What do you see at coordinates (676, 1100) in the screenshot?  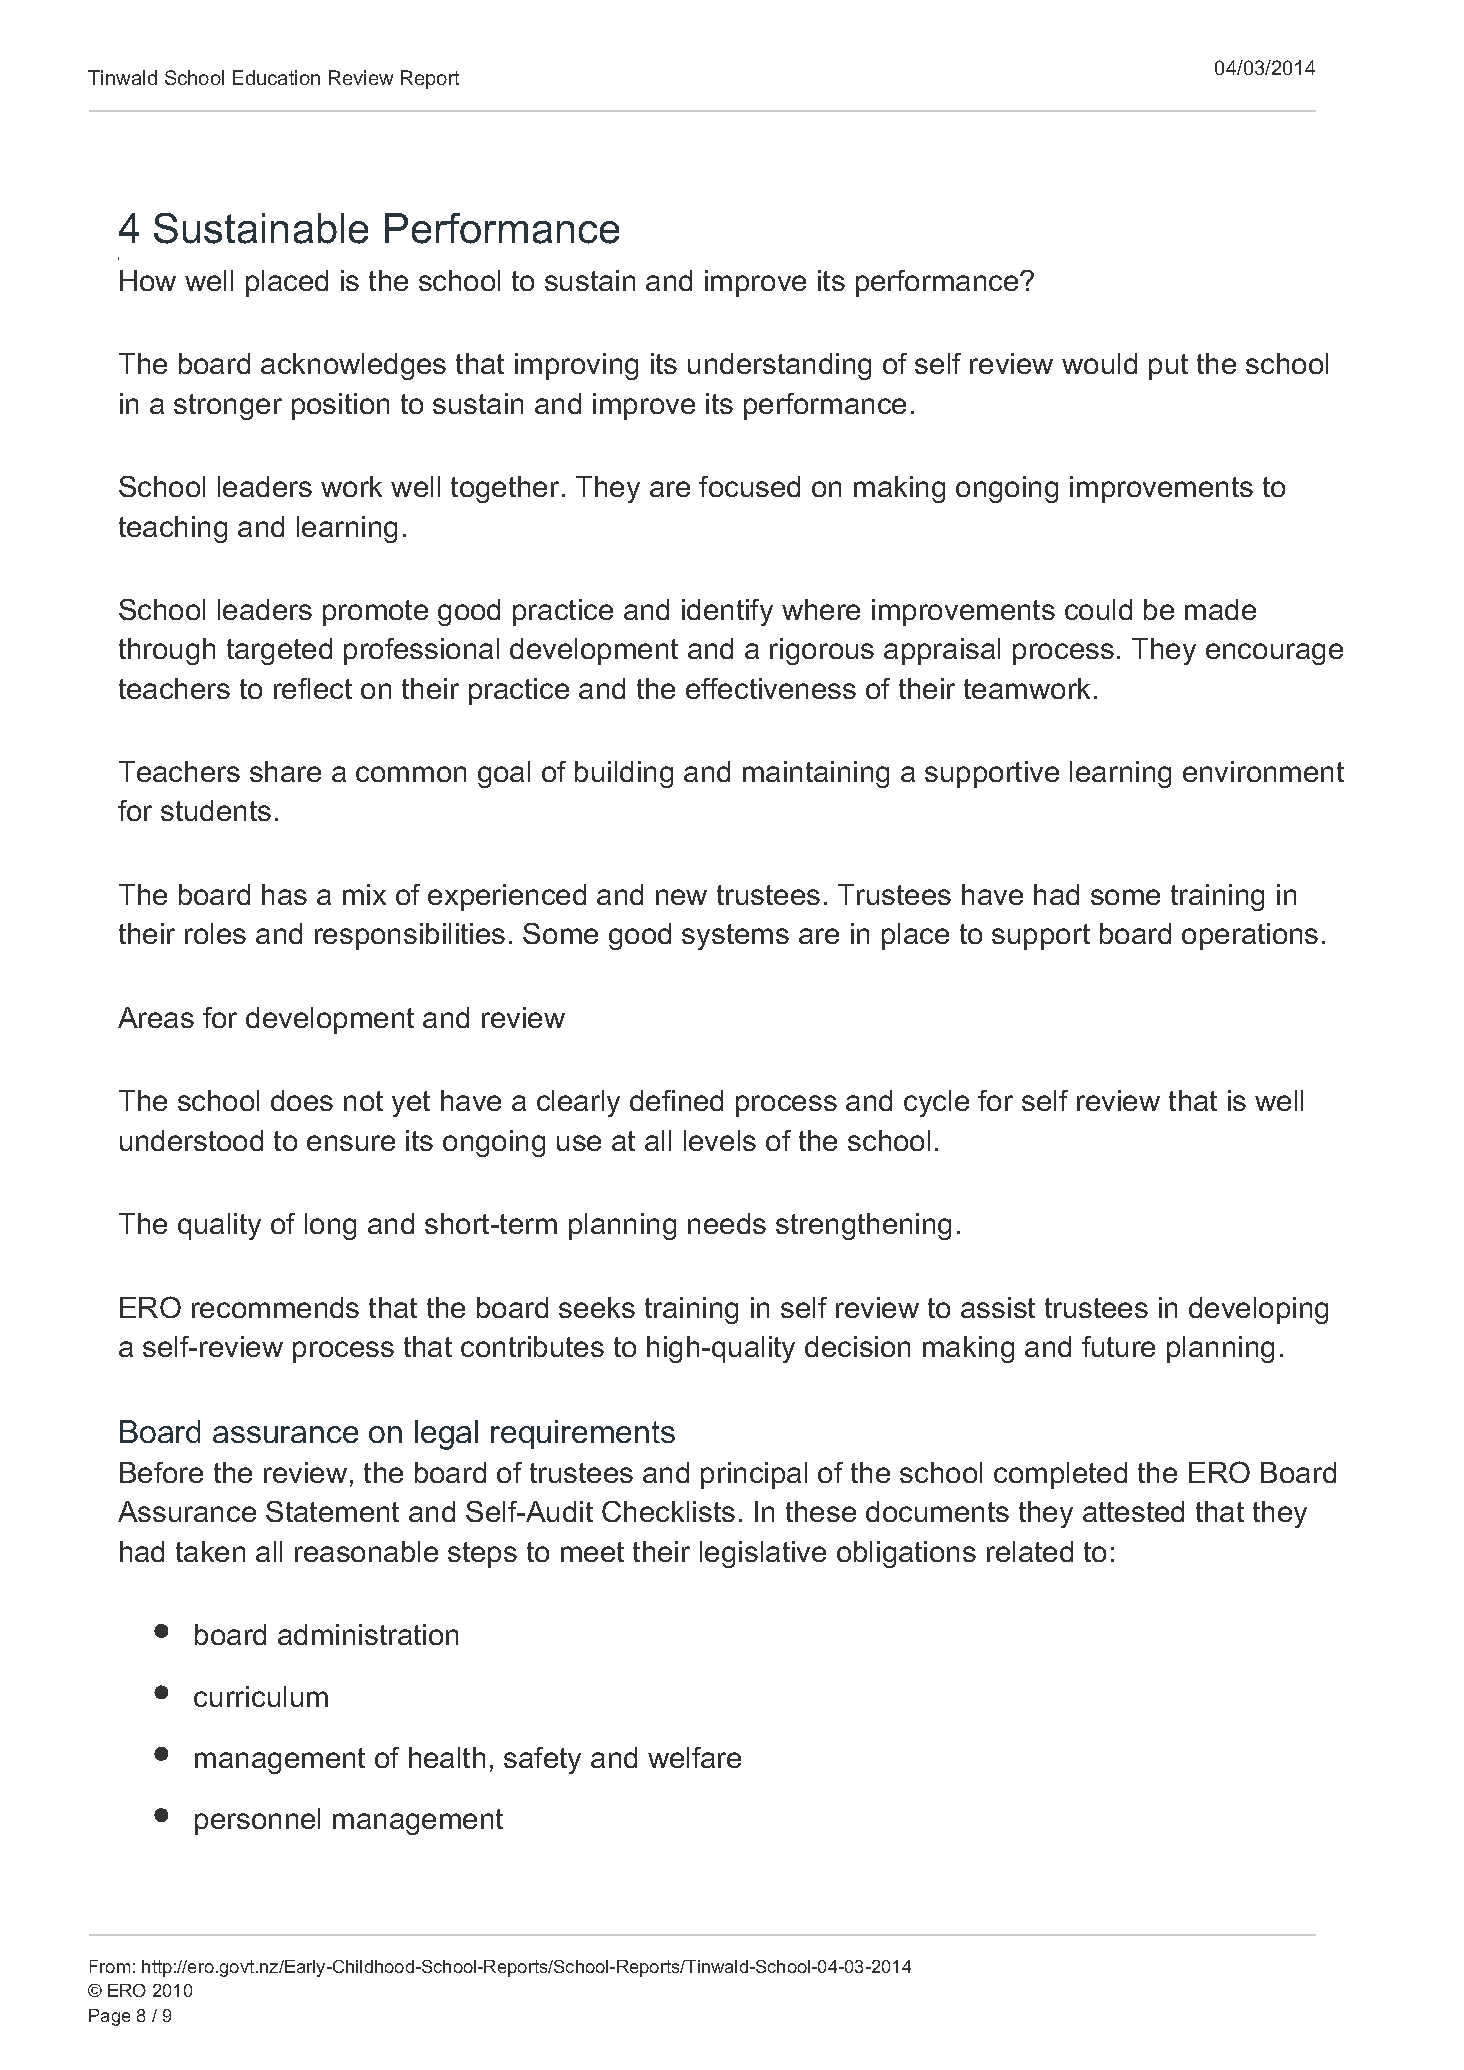 I see `defined` at bounding box center [676, 1100].
